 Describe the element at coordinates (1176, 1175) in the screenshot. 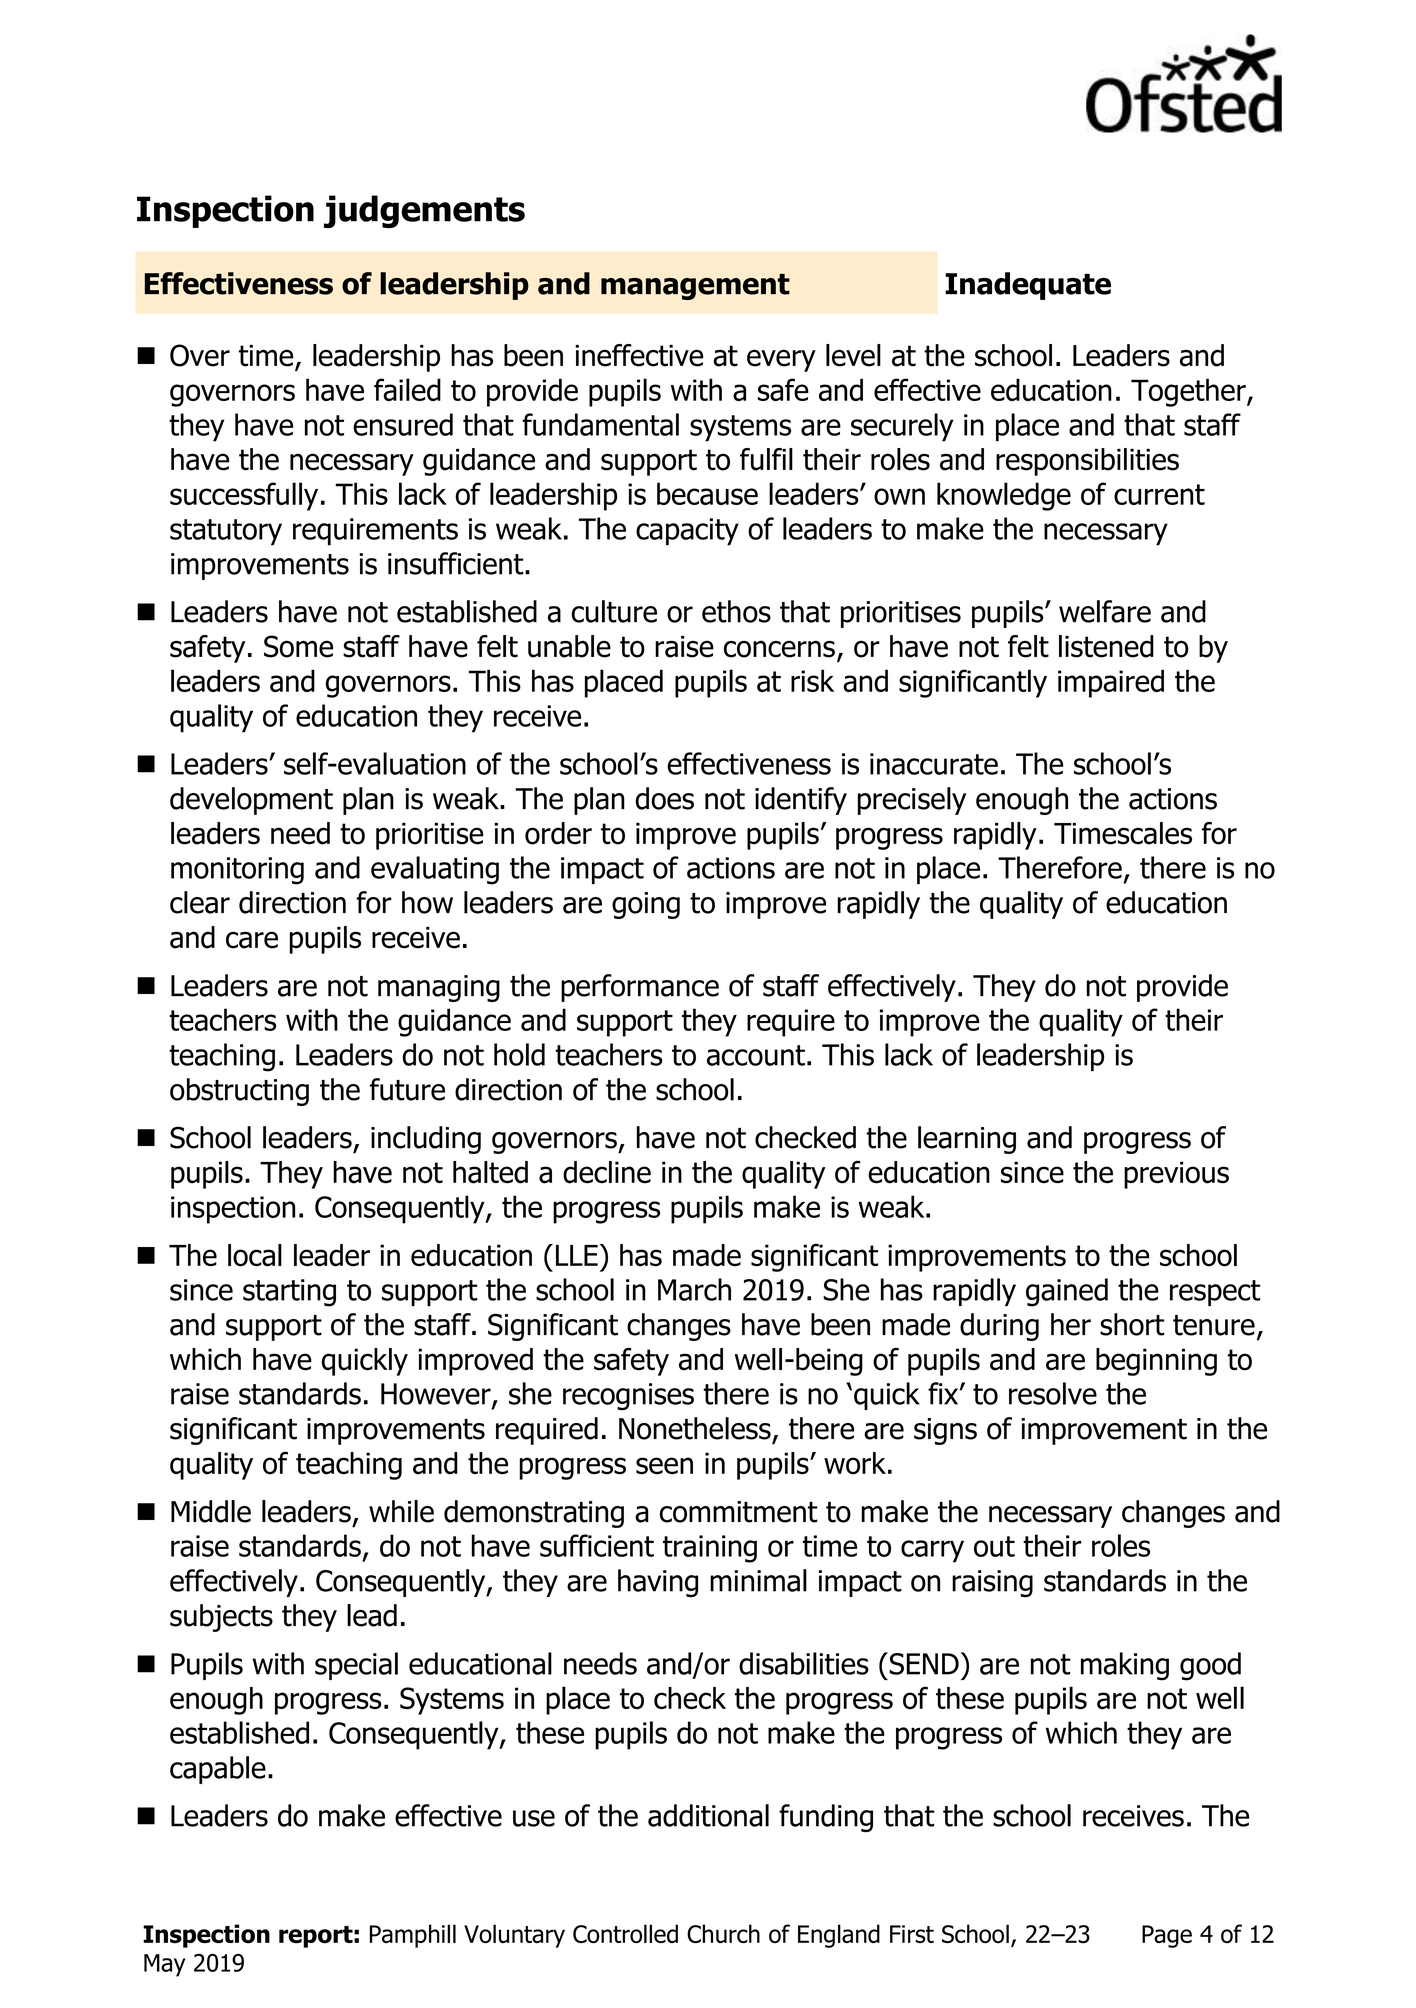

I see `previous` at that location.
